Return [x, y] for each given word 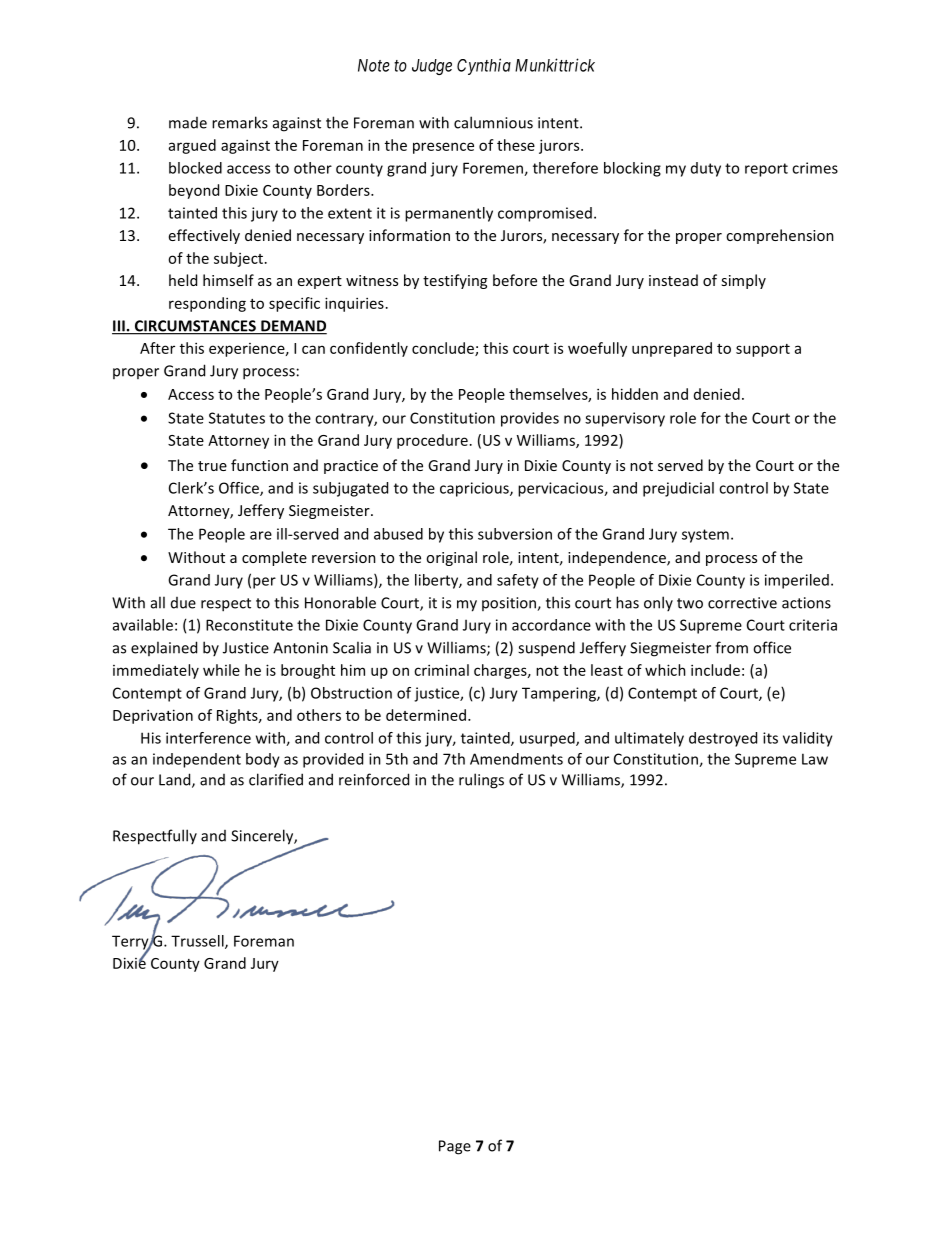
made [188, 123]
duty [706, 169]
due [183, 603]
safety [518, 581]
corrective [742, 603]
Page [455, 1147]
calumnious [493, 122]
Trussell [198, 942]
